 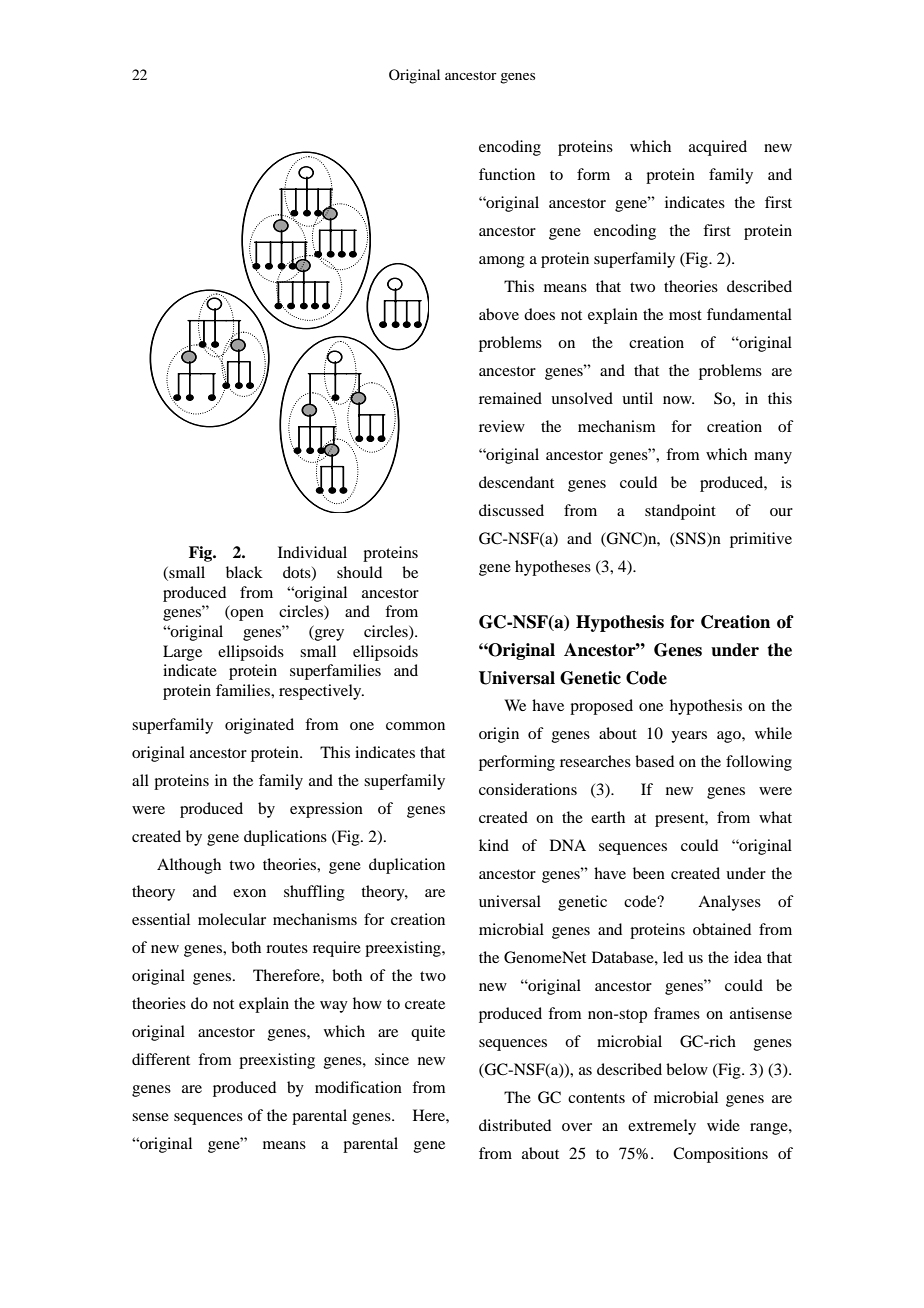 I want to click on exon, so click(x=249, y=893).
